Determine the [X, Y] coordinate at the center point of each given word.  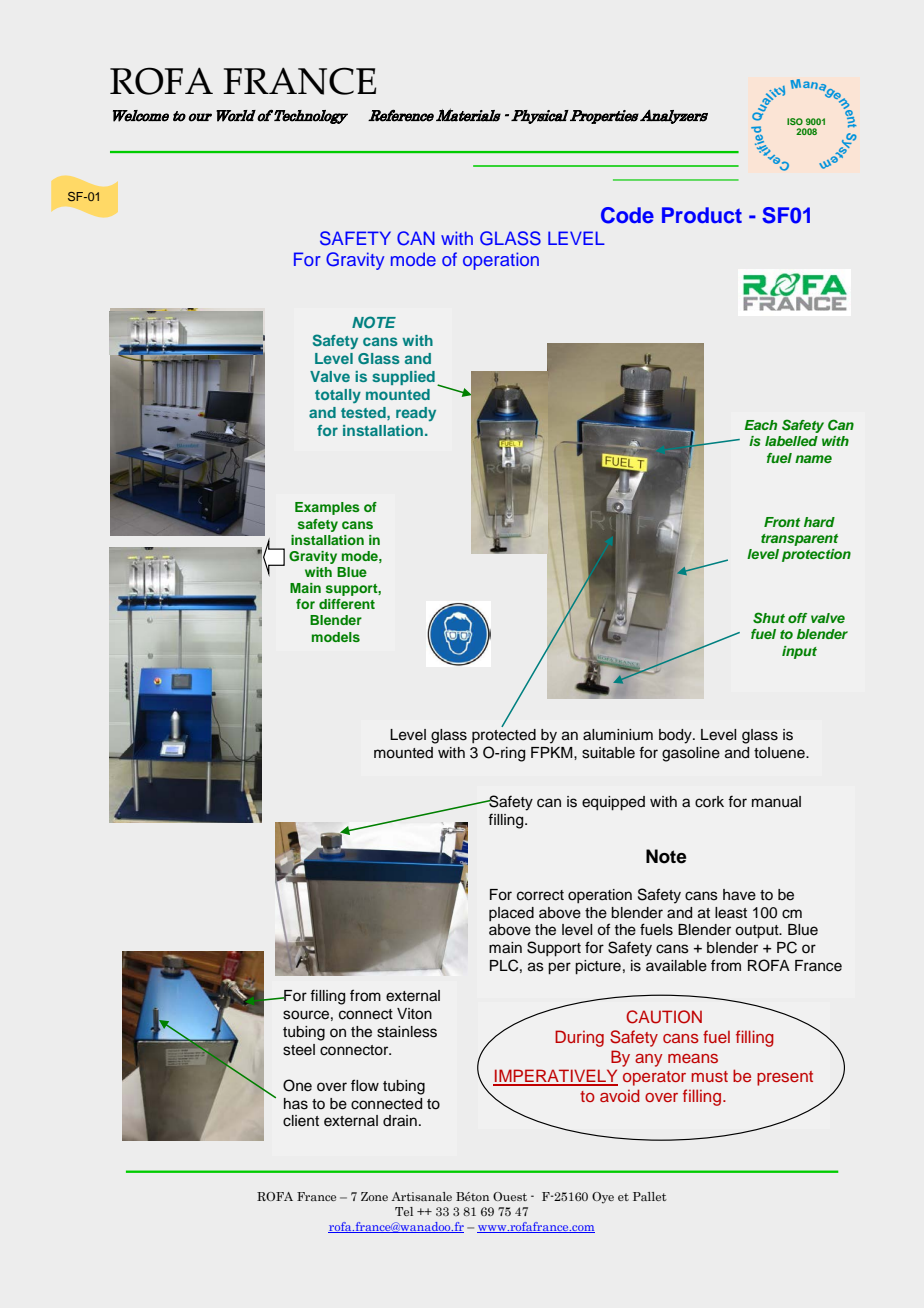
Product [702, 215]
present [785, 1078]
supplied [403, 378]
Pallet [650, 1196]
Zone [374, 1196]
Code [627, 215]
